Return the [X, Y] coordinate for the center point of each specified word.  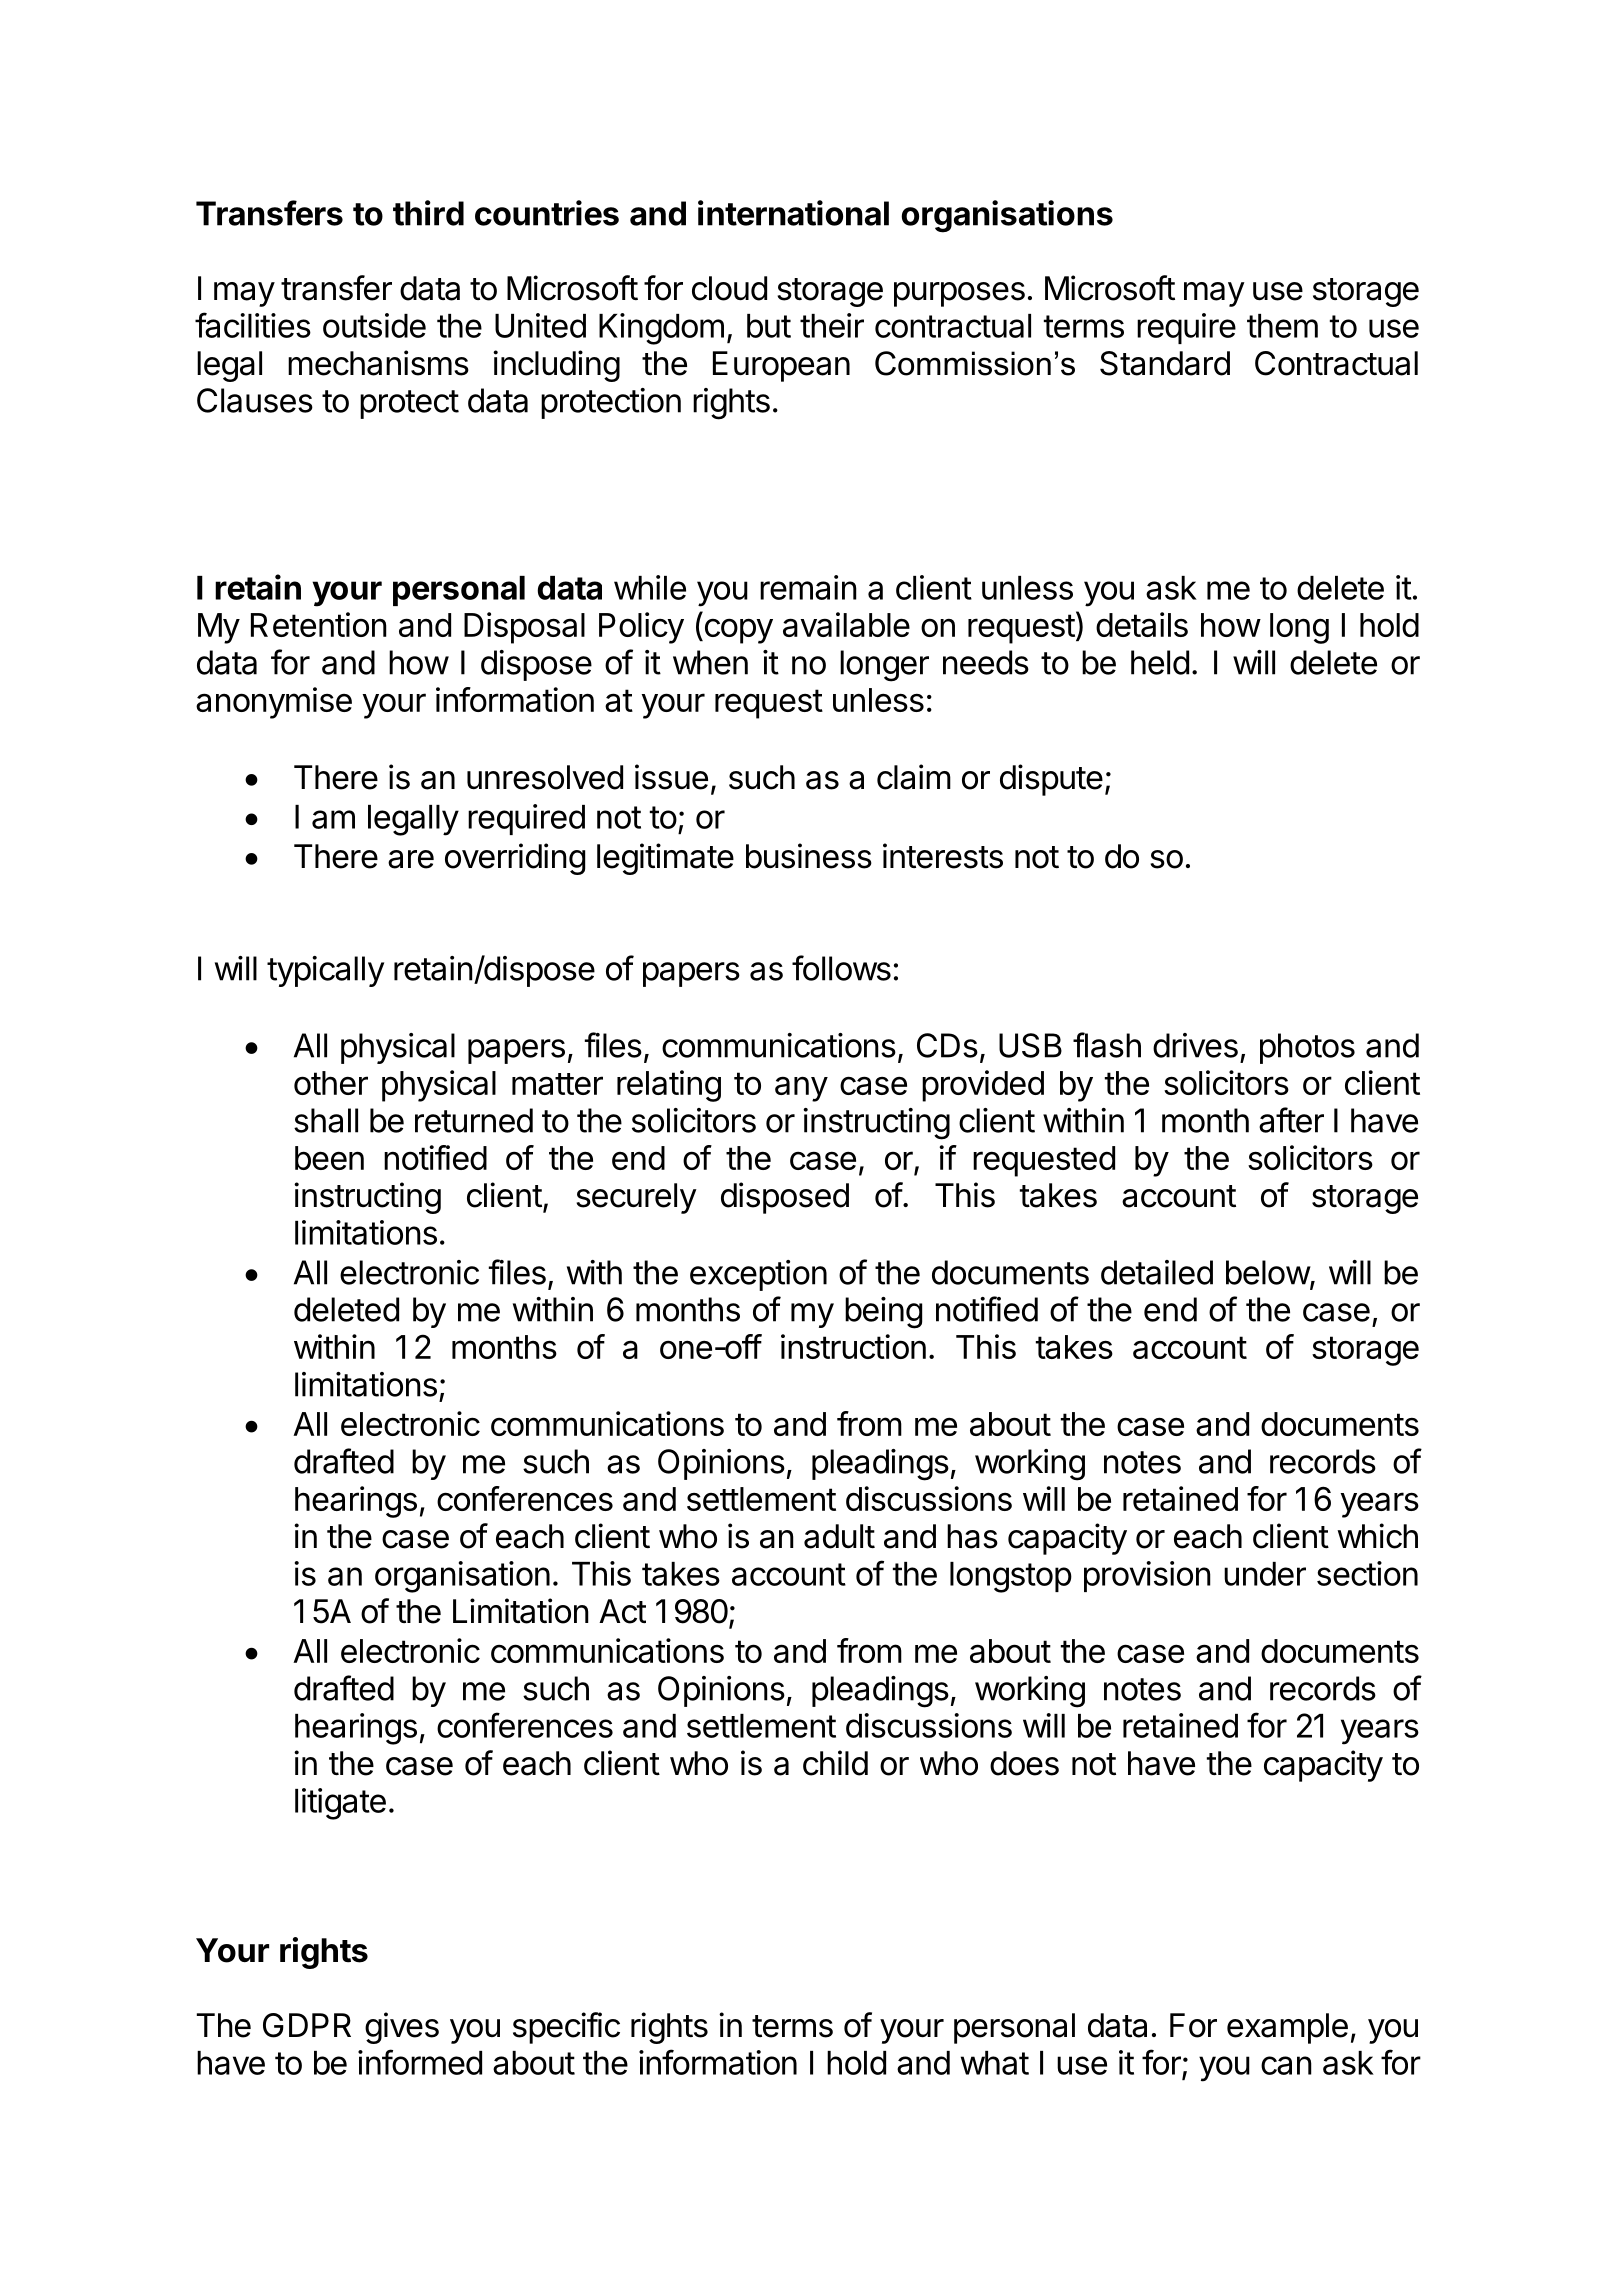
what [995, 2063]
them [1282, 326]
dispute [1051, 780]
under [1265, 1574]
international [793, 213]
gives [402, 2028]
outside [374, 325]
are [411, 859]
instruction [853, 1346]
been [329, 1158]
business [809, 856]
